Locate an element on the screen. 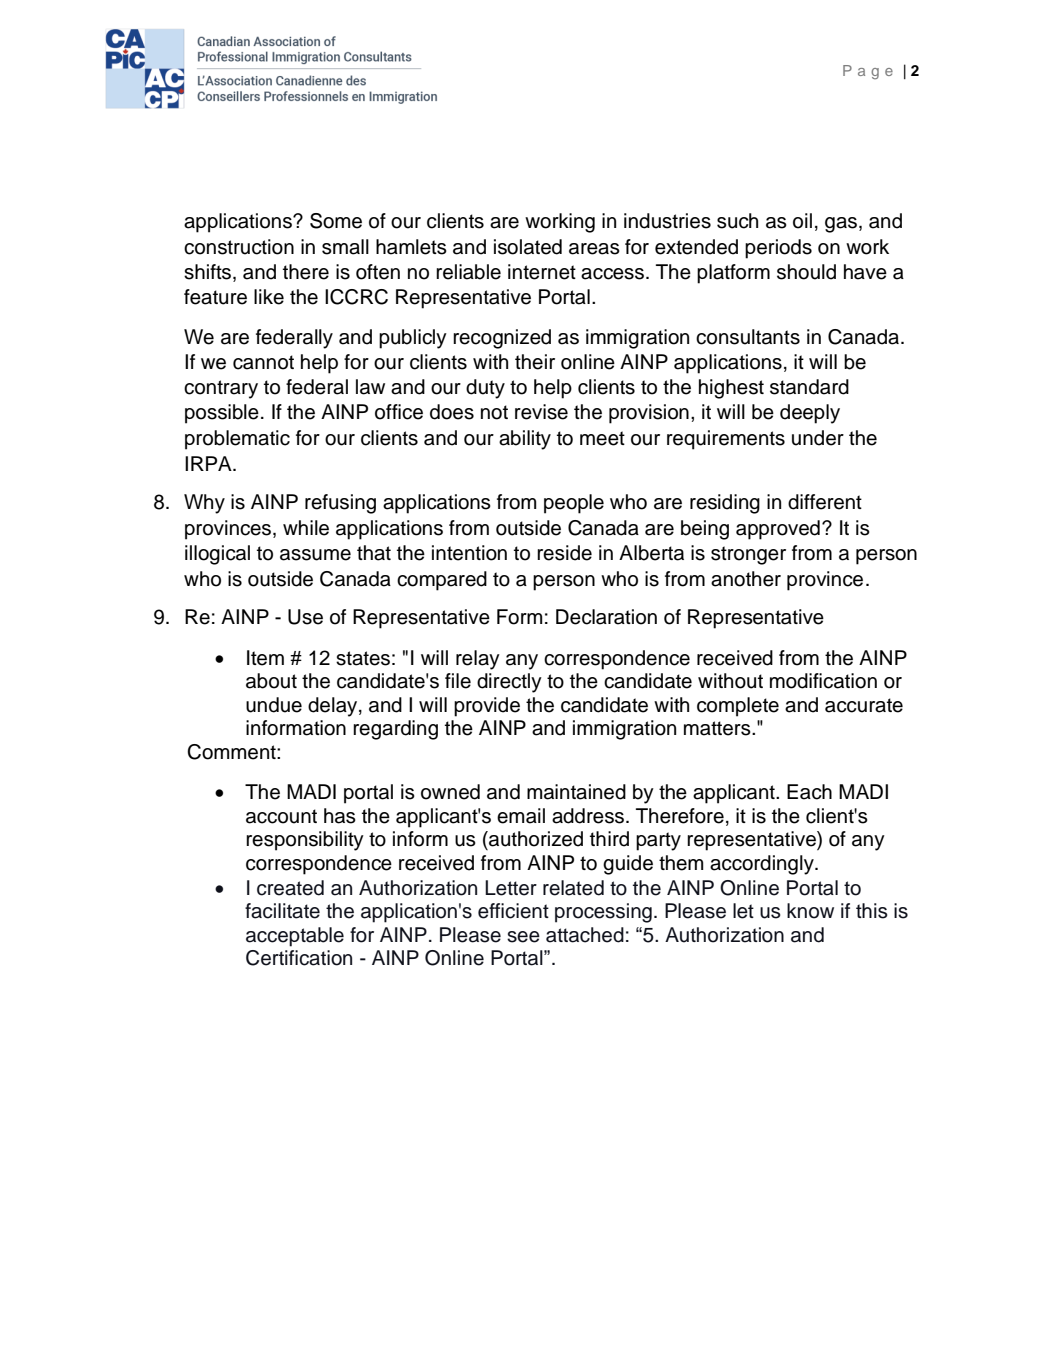 The height and width of the screenshot is (1350, 1043). isolated is located at coordinates (528, 247).
